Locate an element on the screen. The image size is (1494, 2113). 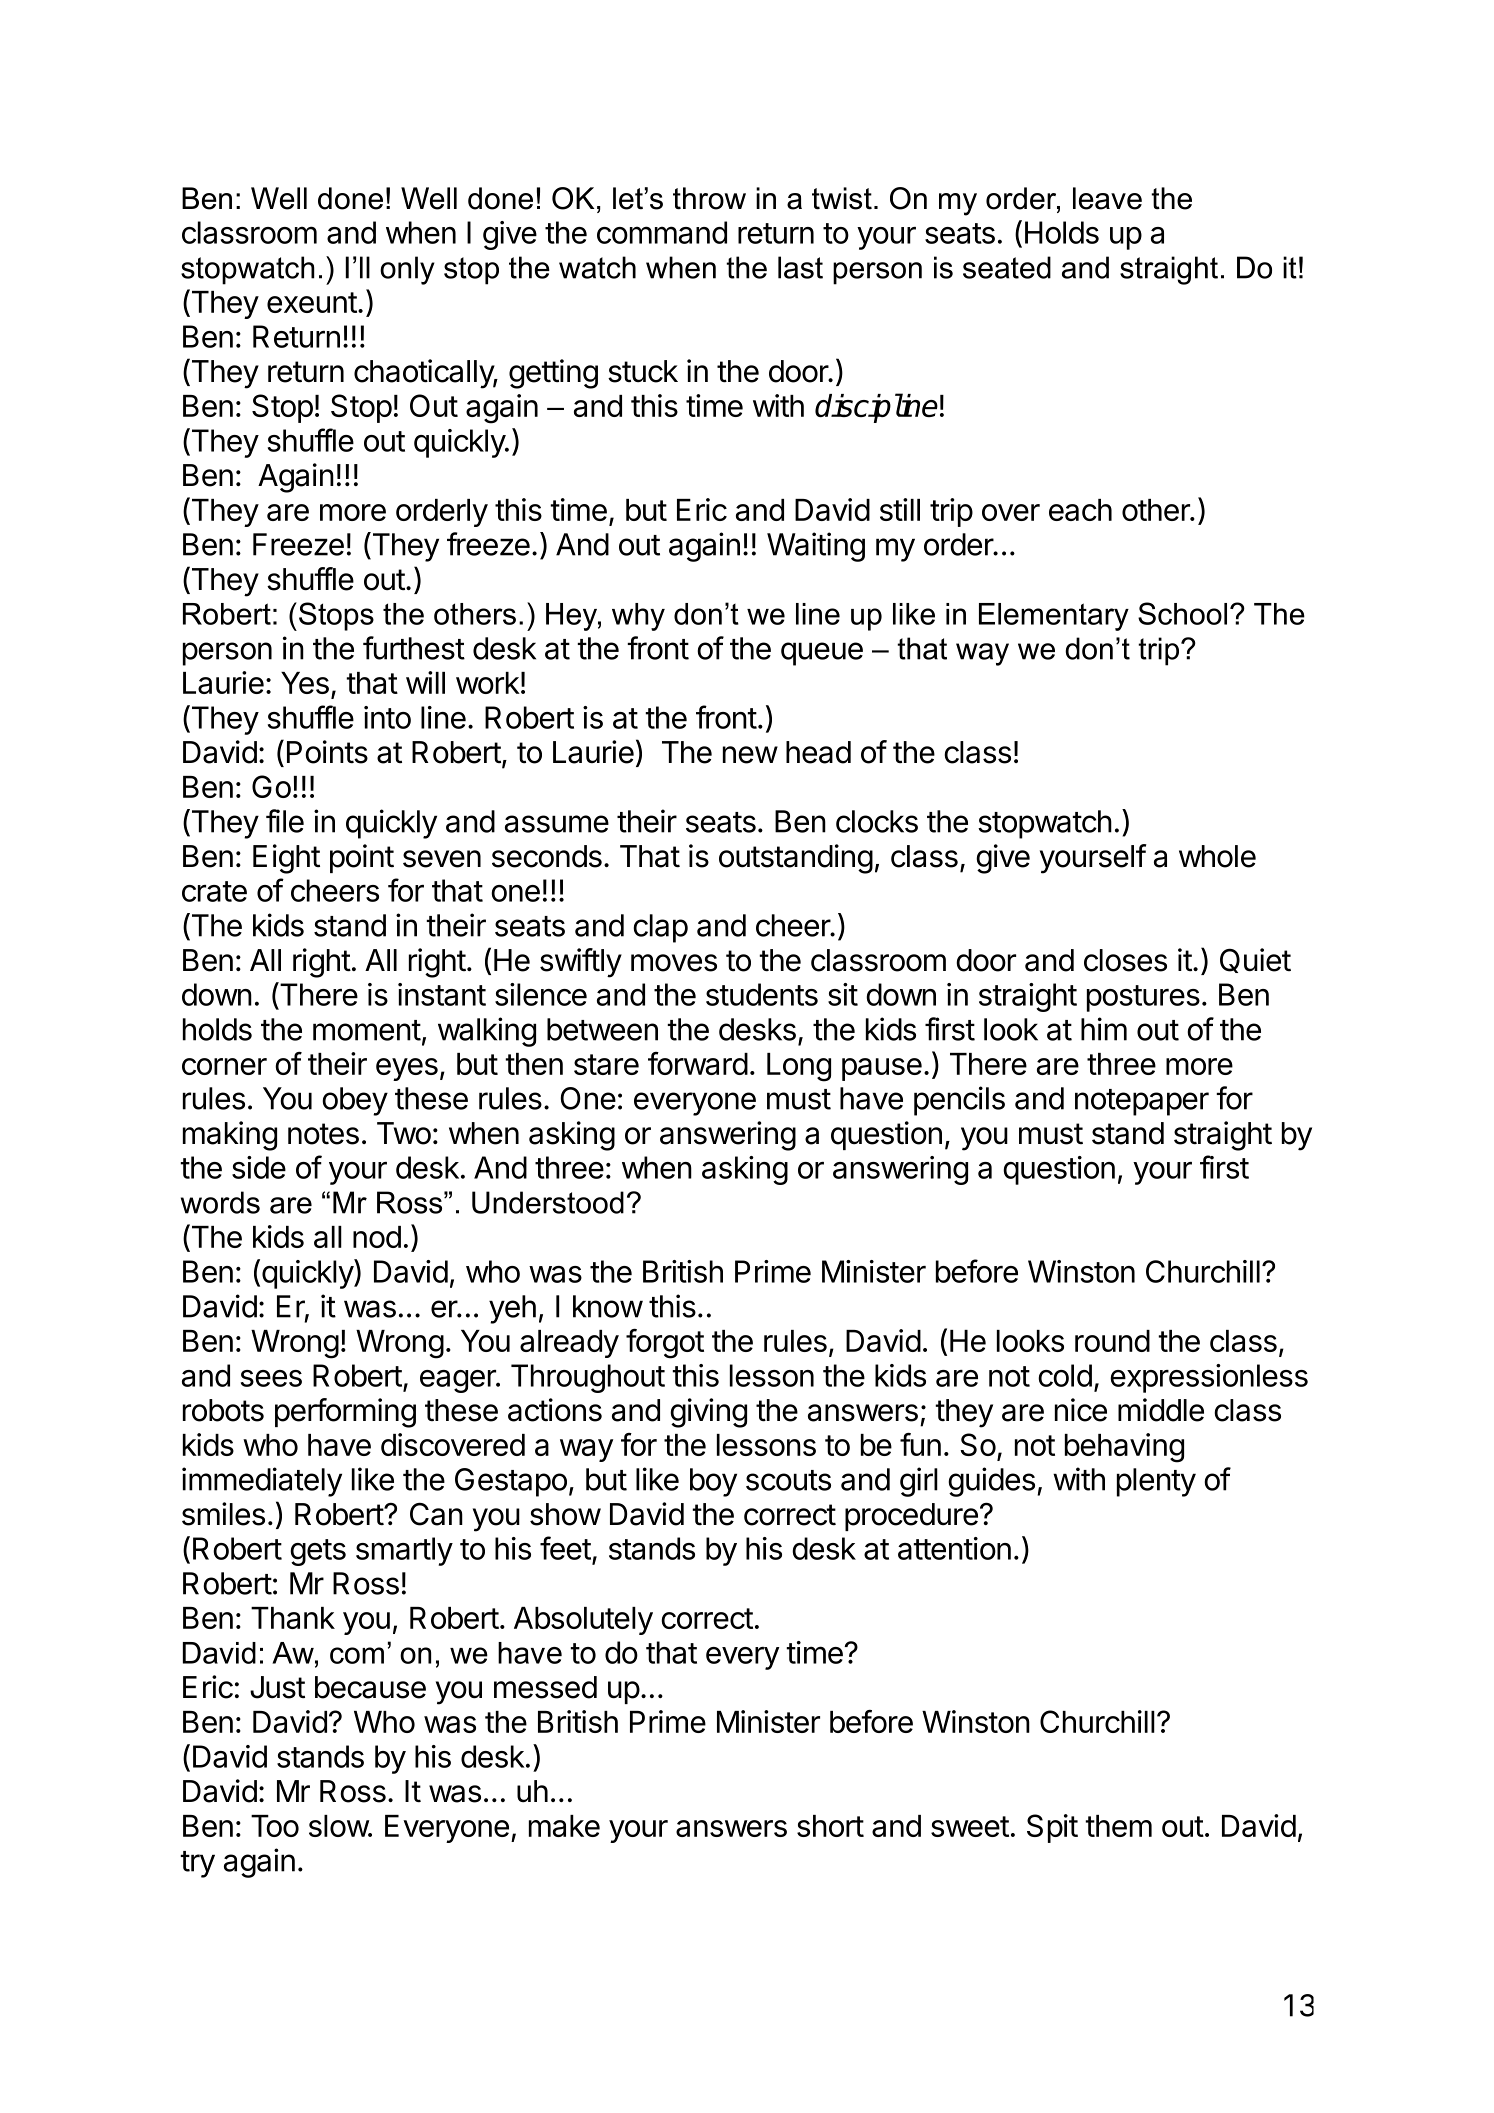
only is located at coordinates (407, 270).
